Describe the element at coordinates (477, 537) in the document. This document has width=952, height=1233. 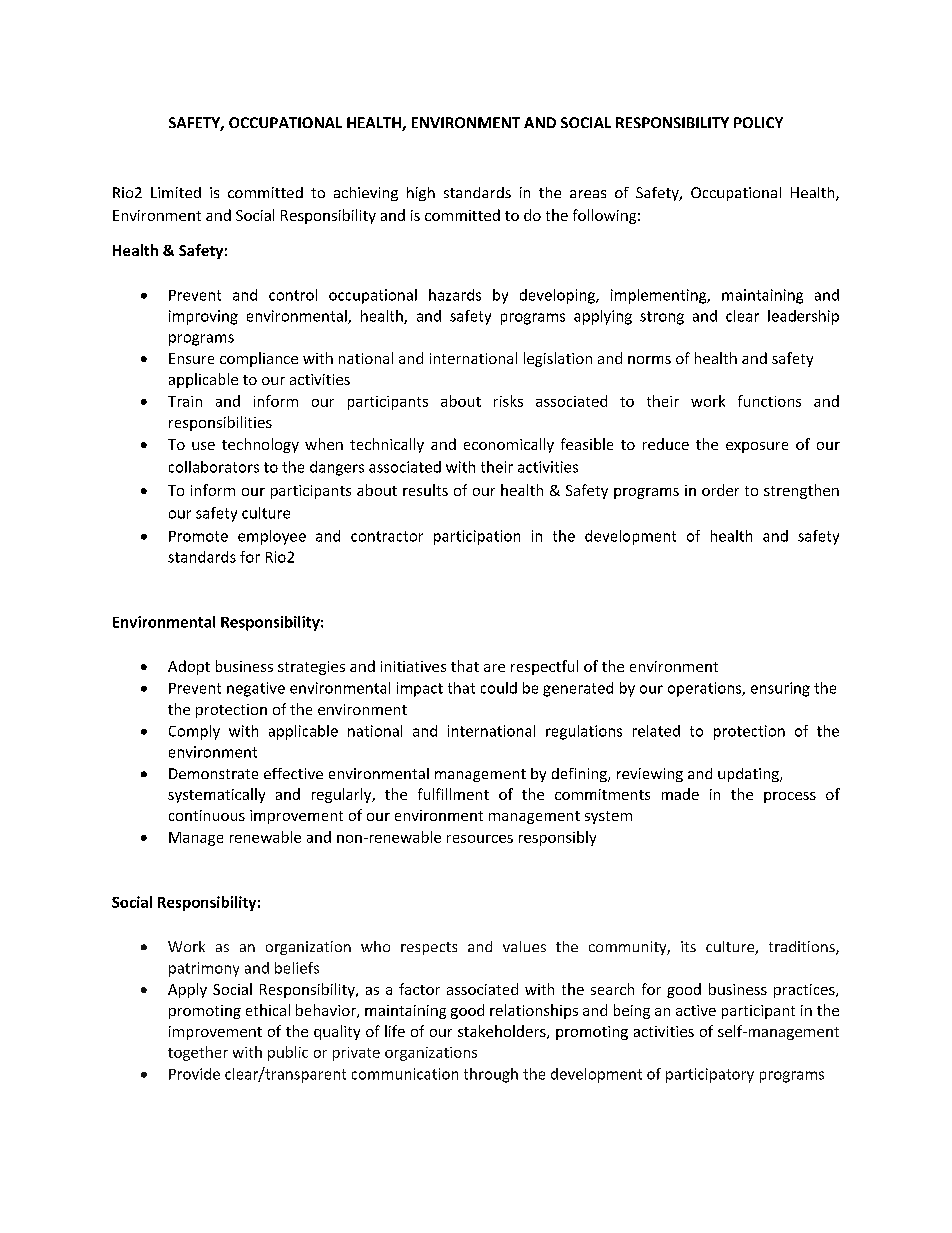
I see `participation` at that location.
